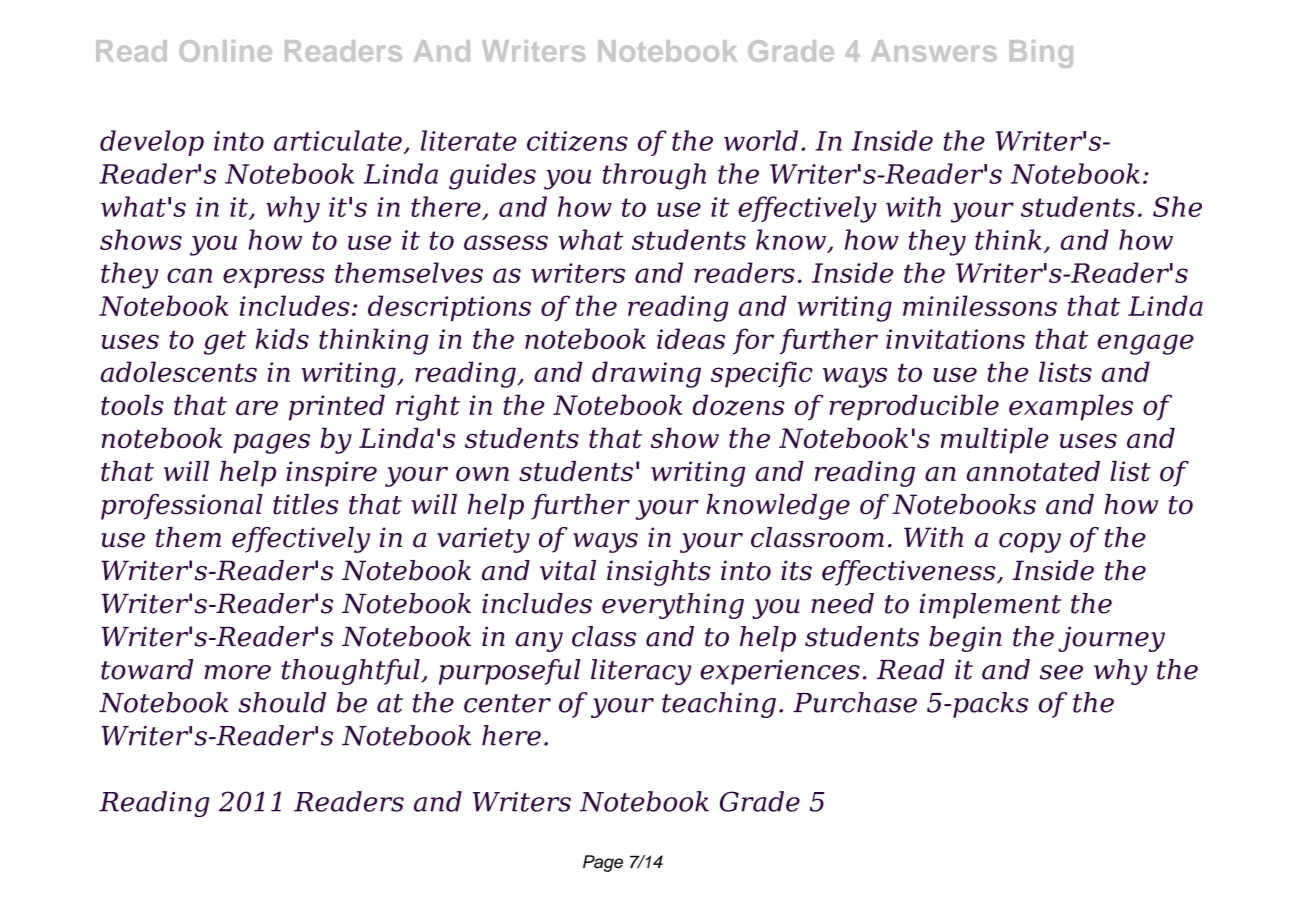 Image resolution: width=1311 pixels, height=924 pixels. What do you see at coordinates (641, 672) in the screenshot?
I see `literacy` at bounding box center [641, 672].
